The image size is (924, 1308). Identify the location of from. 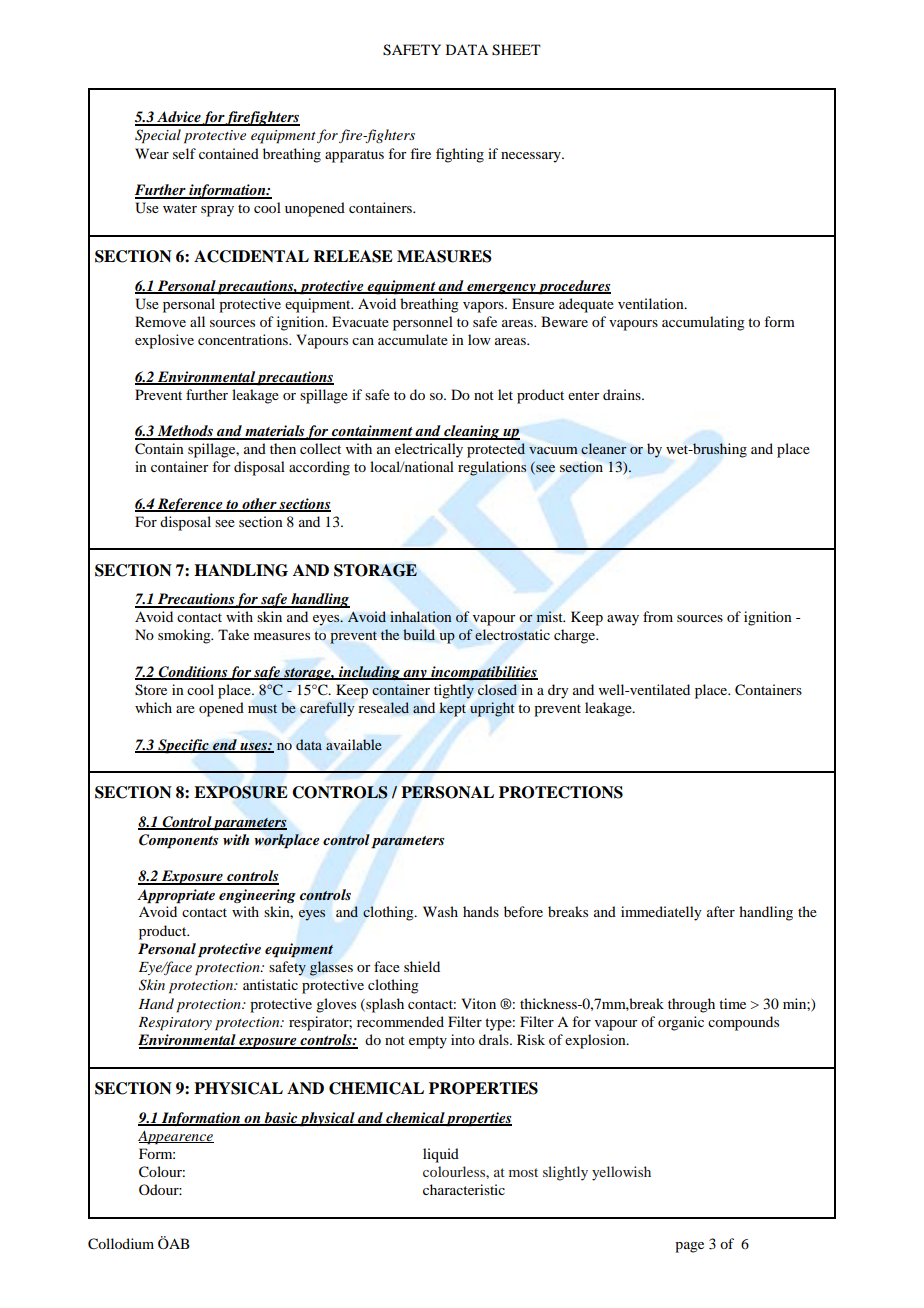
(658, 616).
